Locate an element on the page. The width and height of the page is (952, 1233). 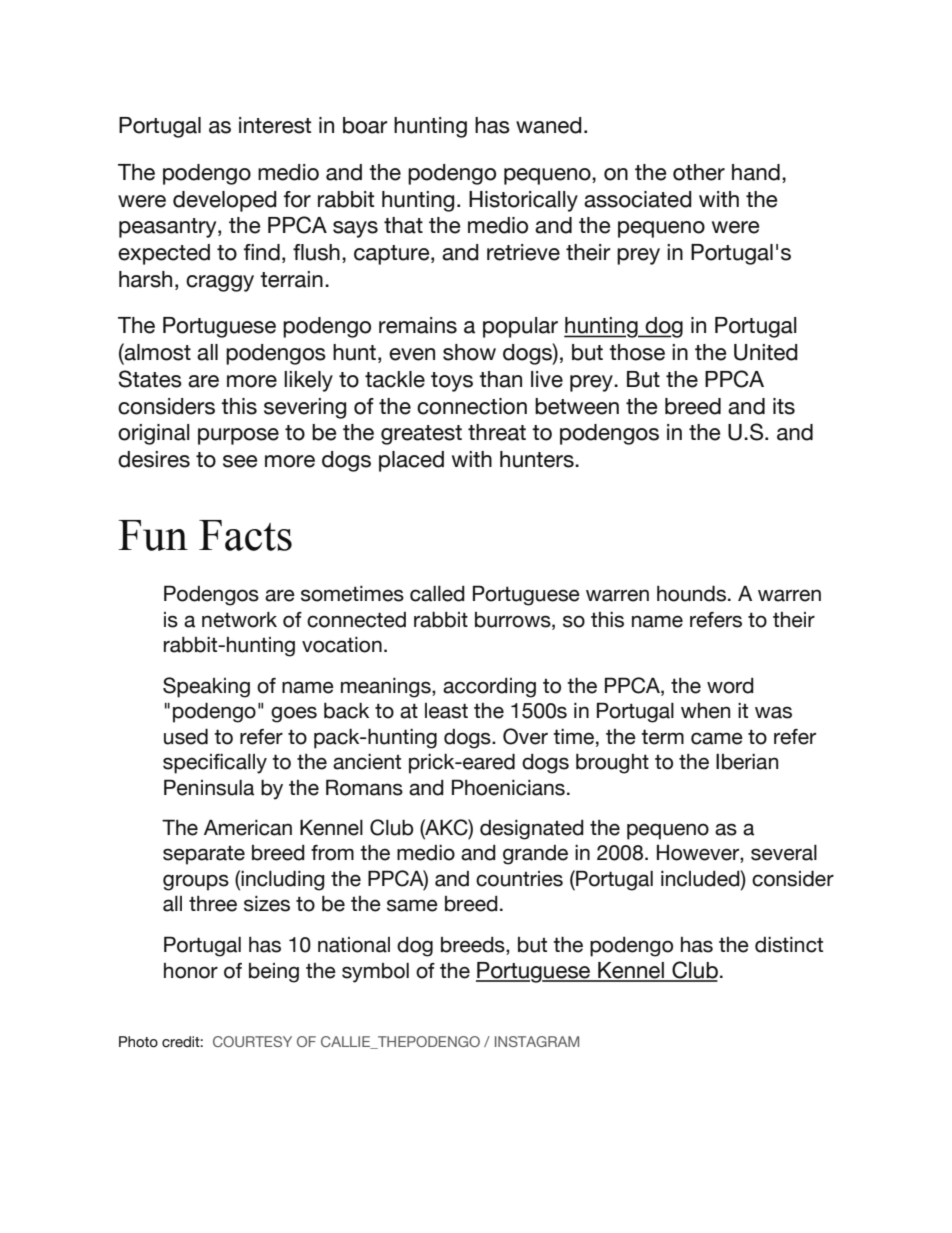
Historically is located at coordinates (523, 201).
